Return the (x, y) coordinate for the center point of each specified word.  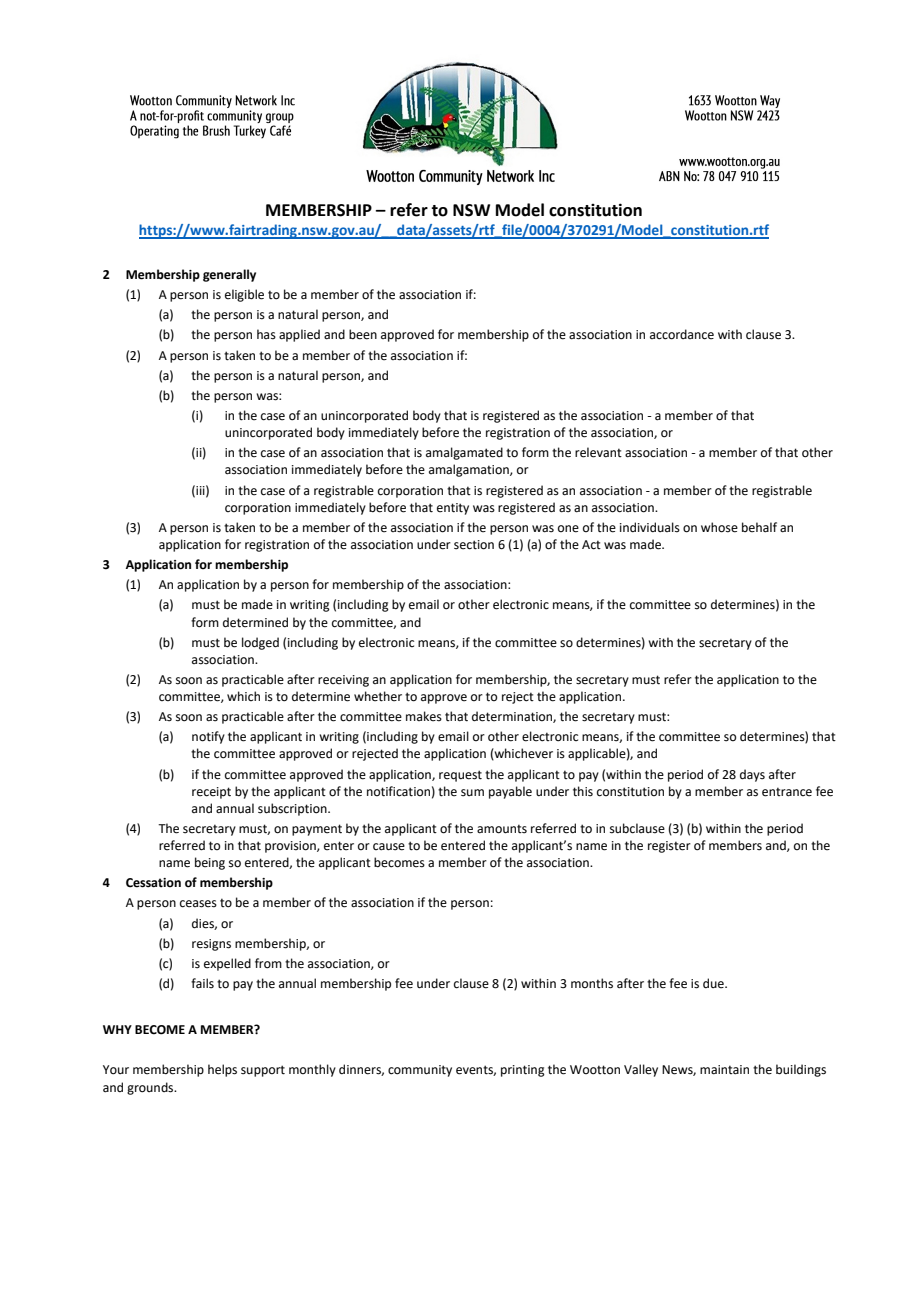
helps (222, 1070)
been (363, 334)
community (420, 1071)
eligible (244, 295)
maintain (724, 1070)
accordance (682, 334)
